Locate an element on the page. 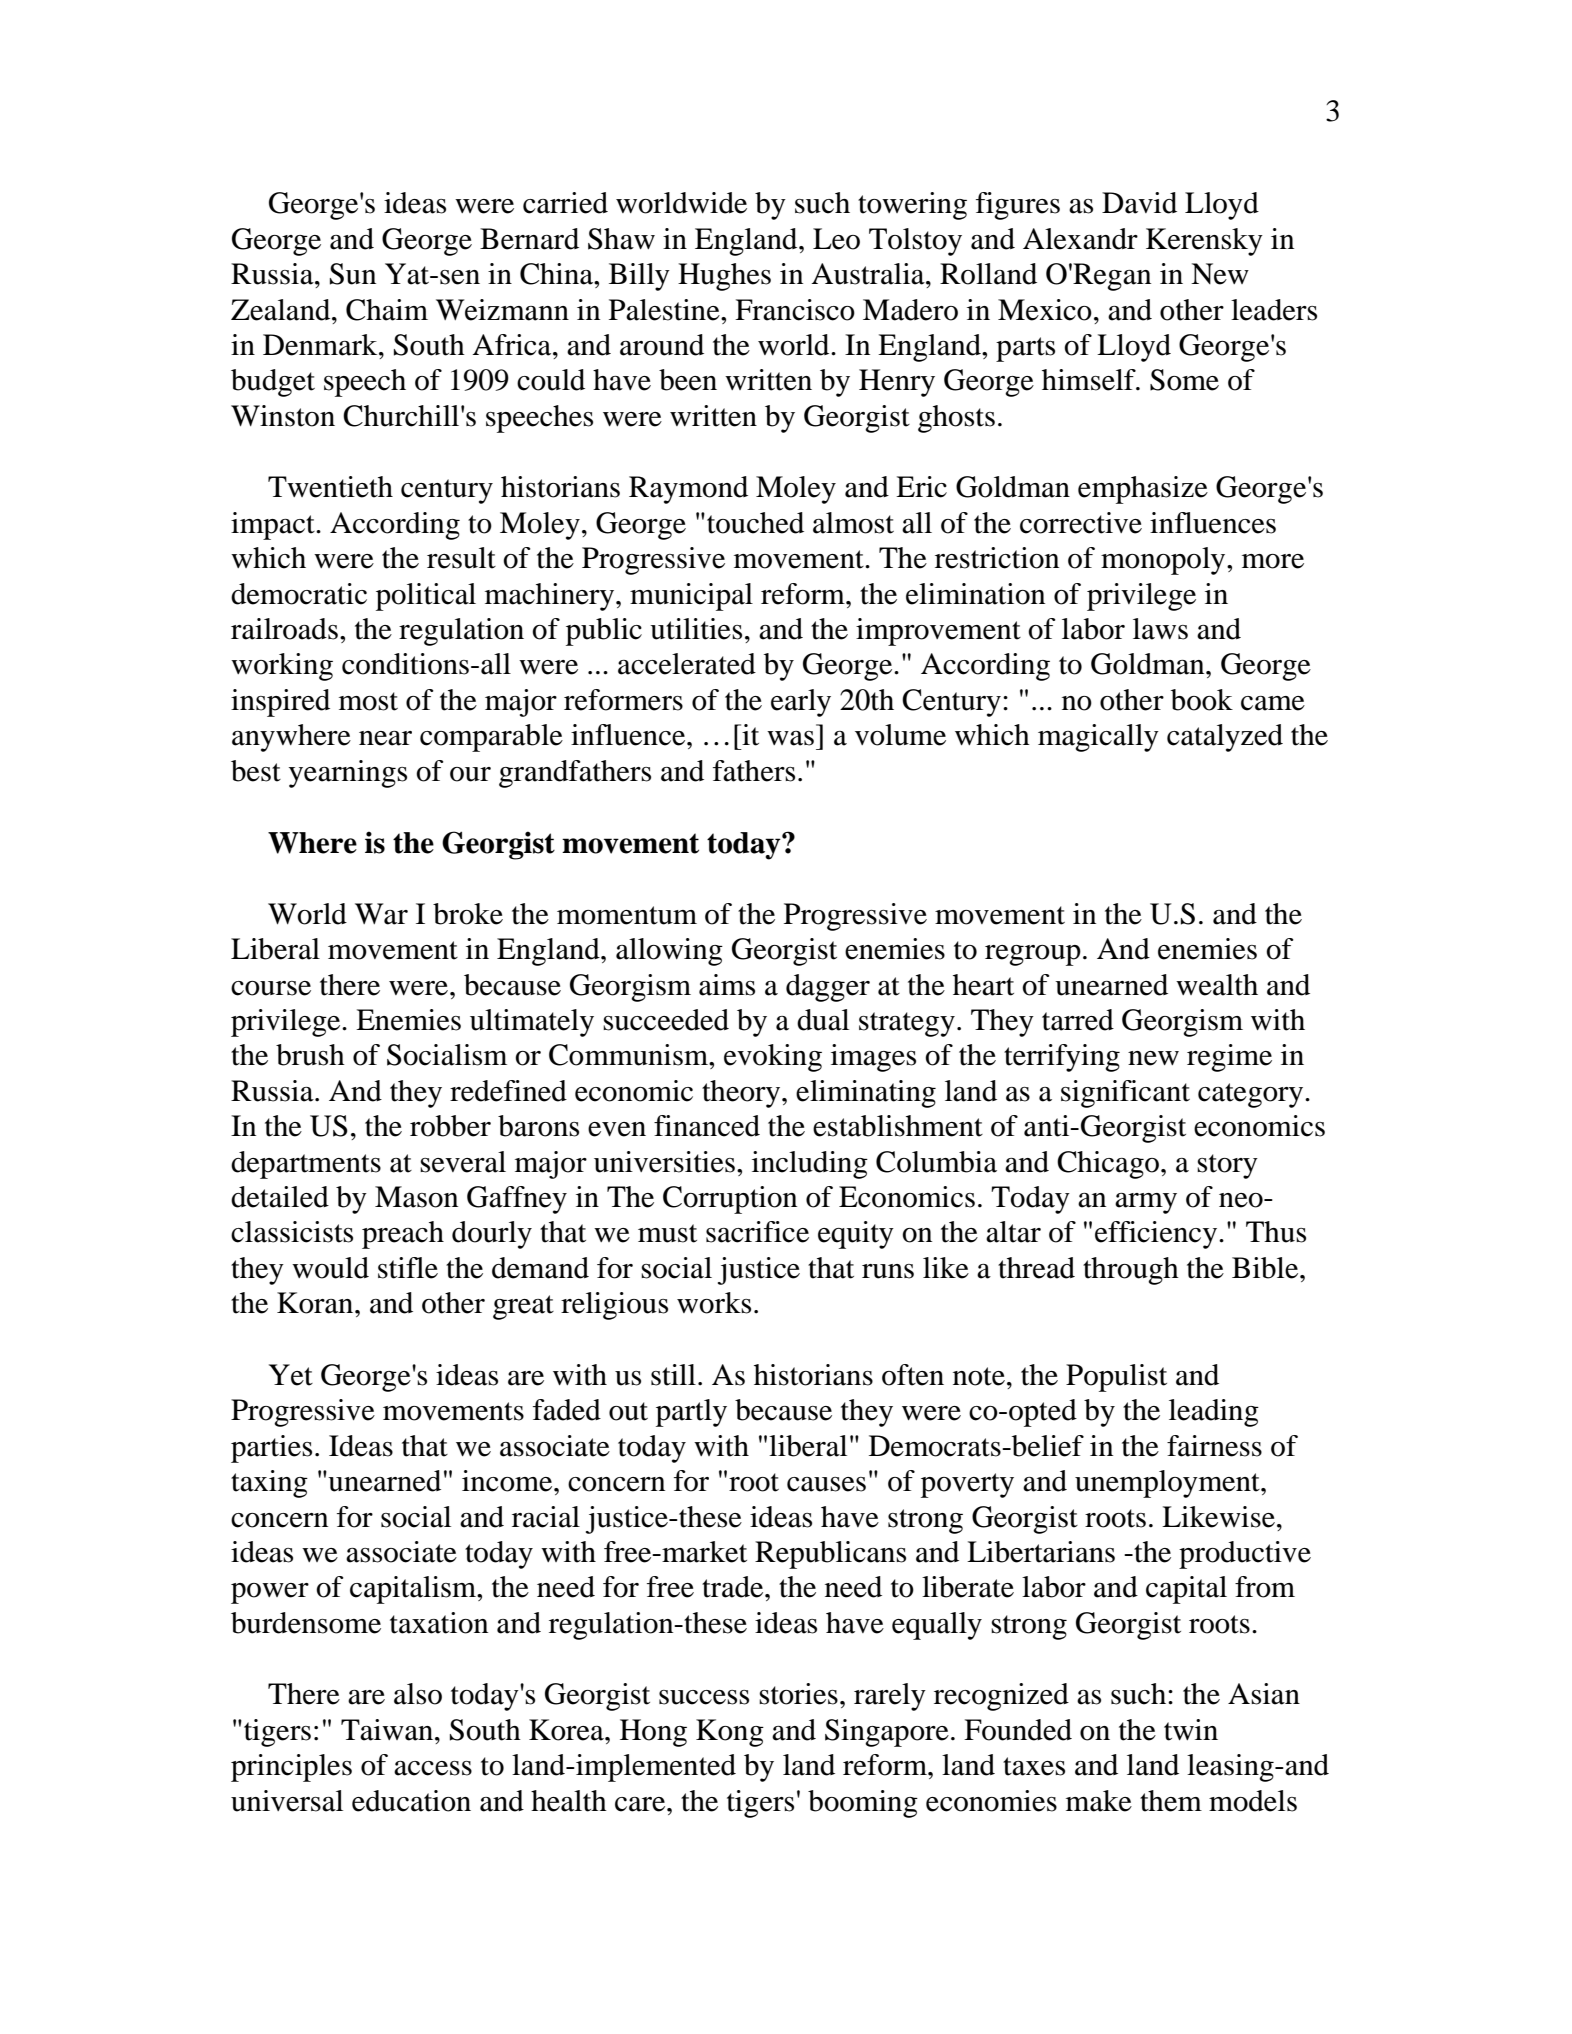 The image size is (1572, 2034). Taiwan is located at coordinates (388, 1730).
